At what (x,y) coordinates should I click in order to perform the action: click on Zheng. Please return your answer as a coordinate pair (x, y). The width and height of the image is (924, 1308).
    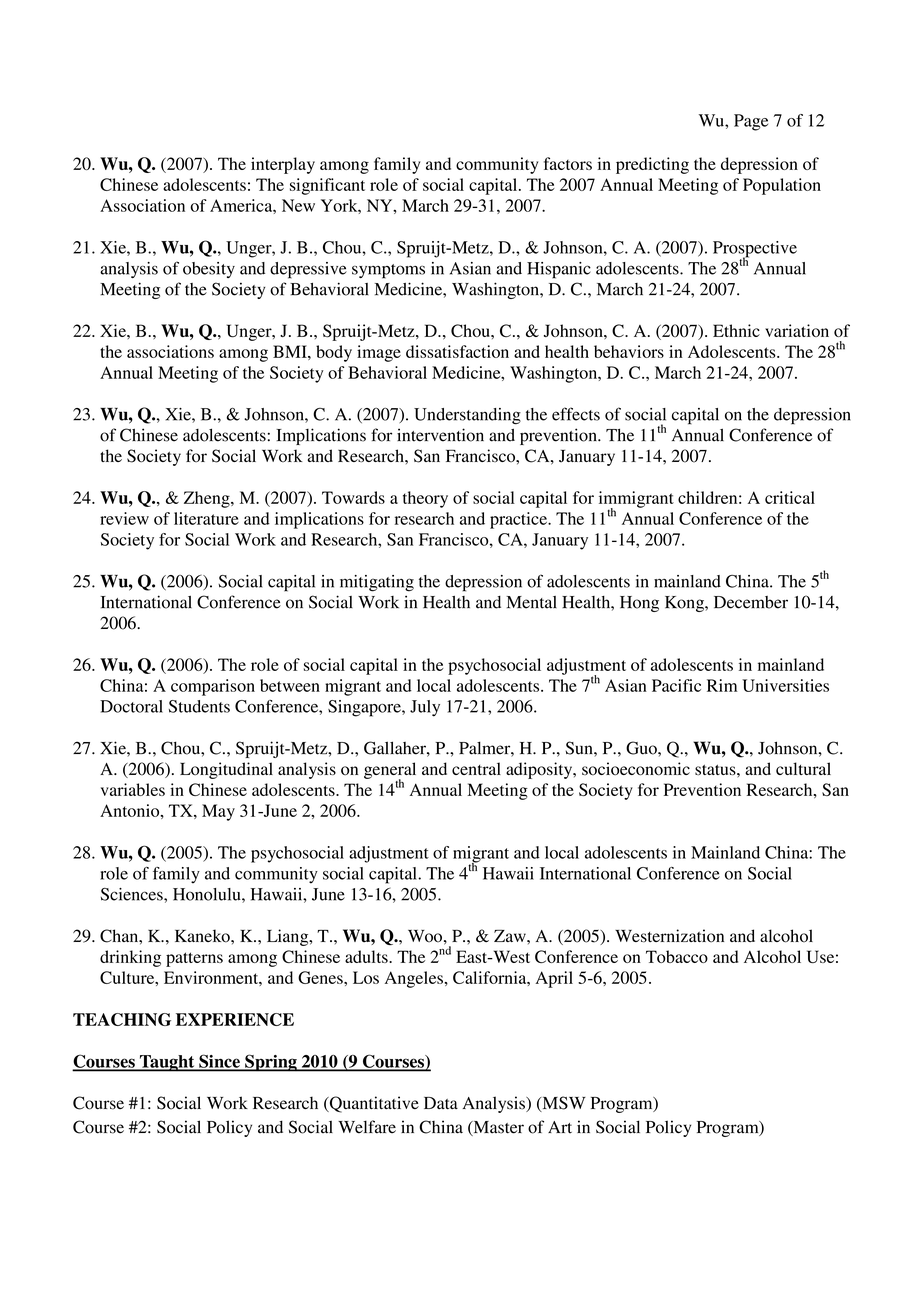
    Looking at the image, I should click on (208, 499).
